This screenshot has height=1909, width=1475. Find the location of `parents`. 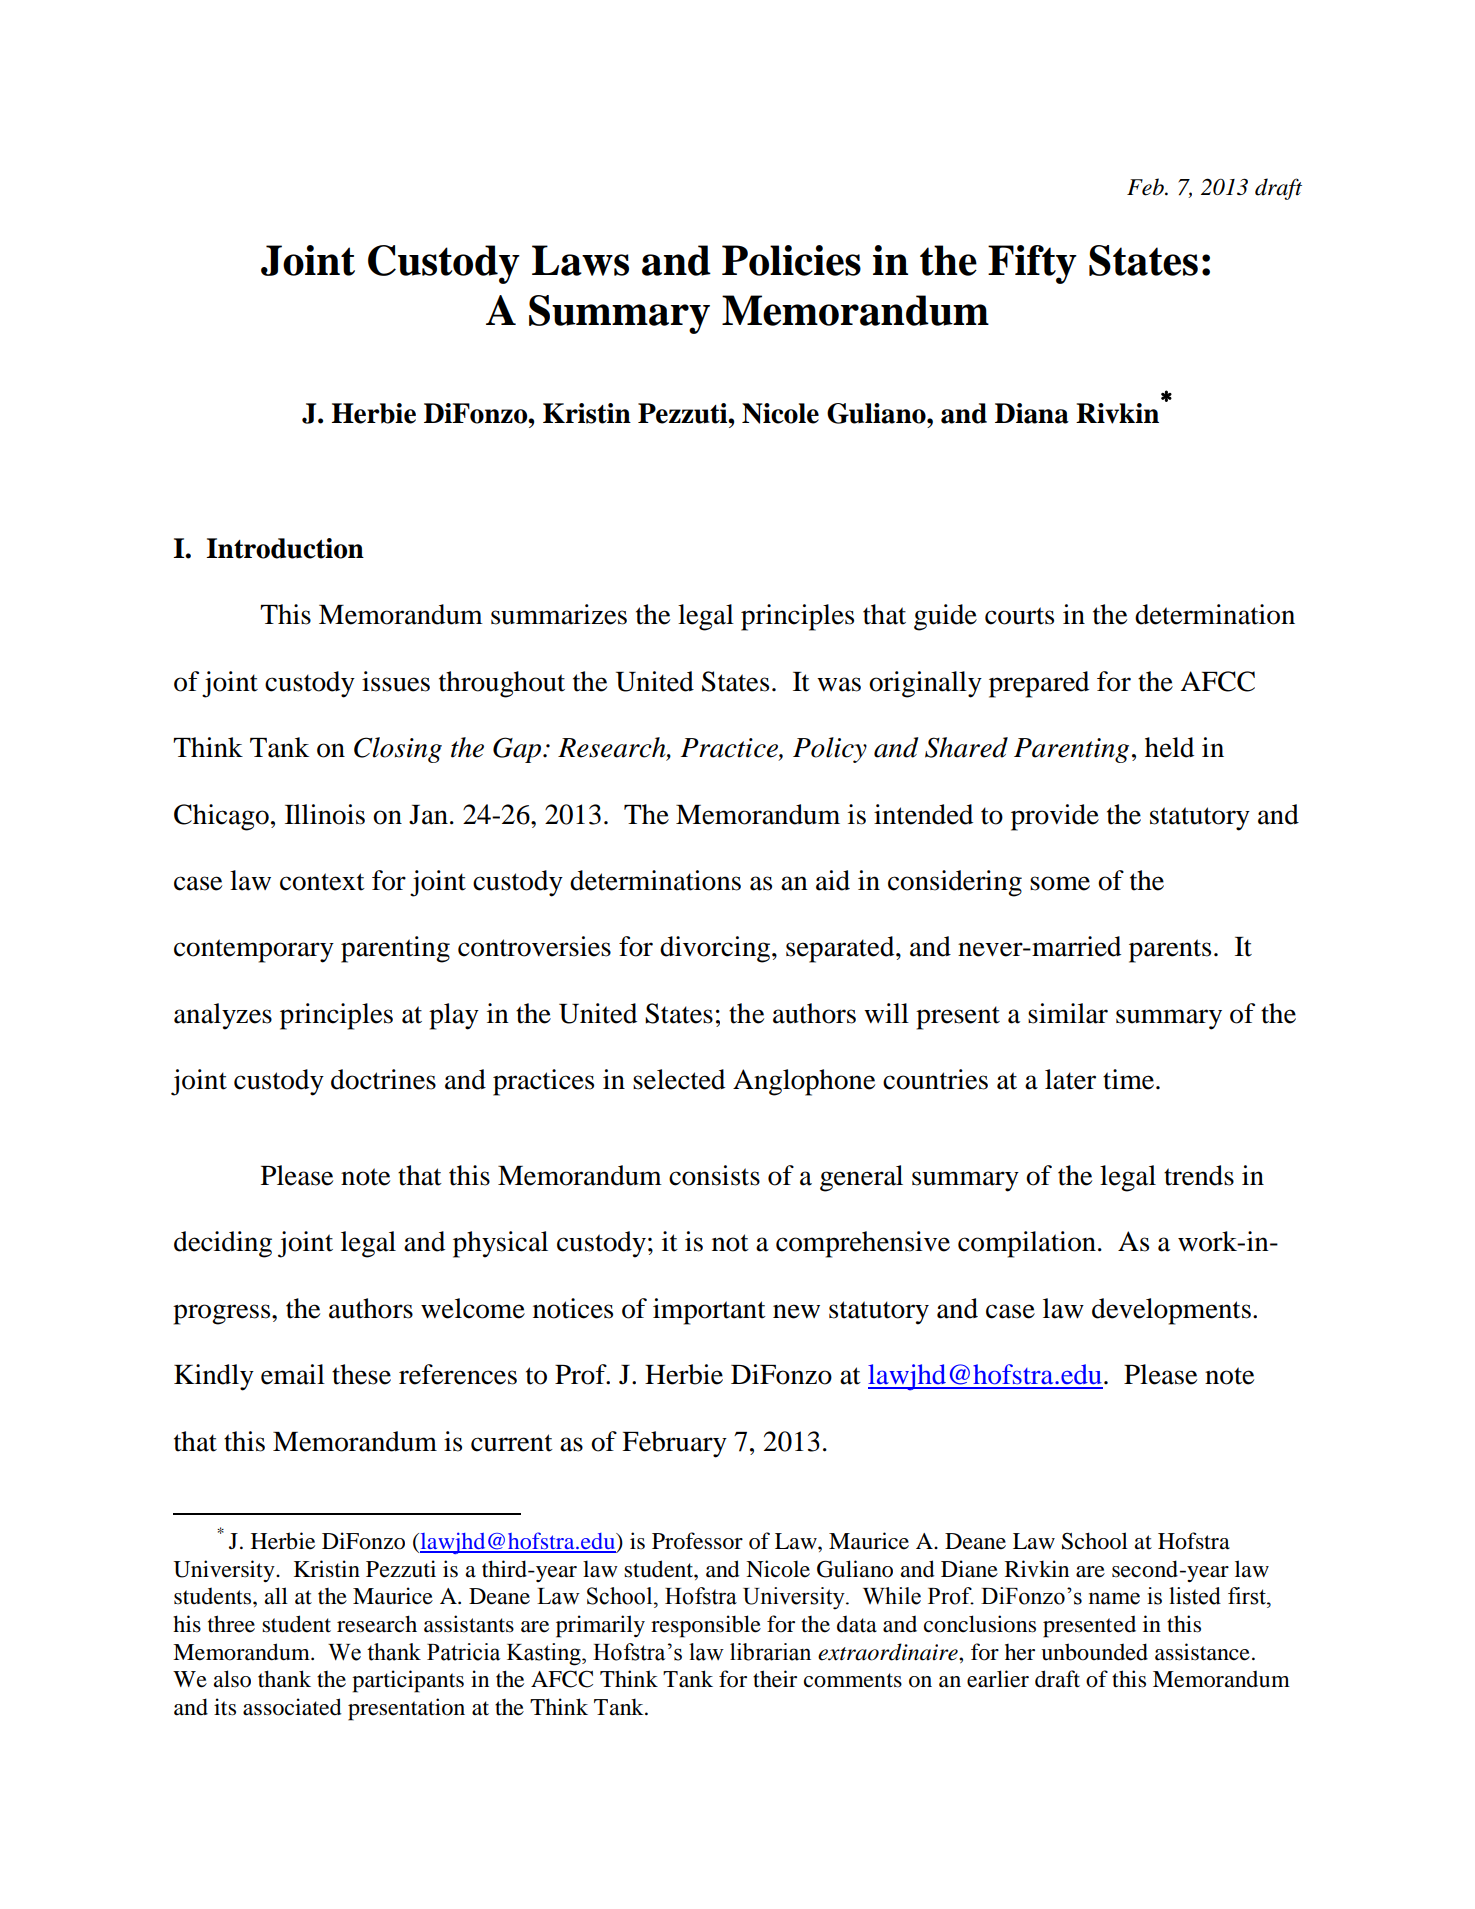

parents is located at coordinates (1170, 951).
